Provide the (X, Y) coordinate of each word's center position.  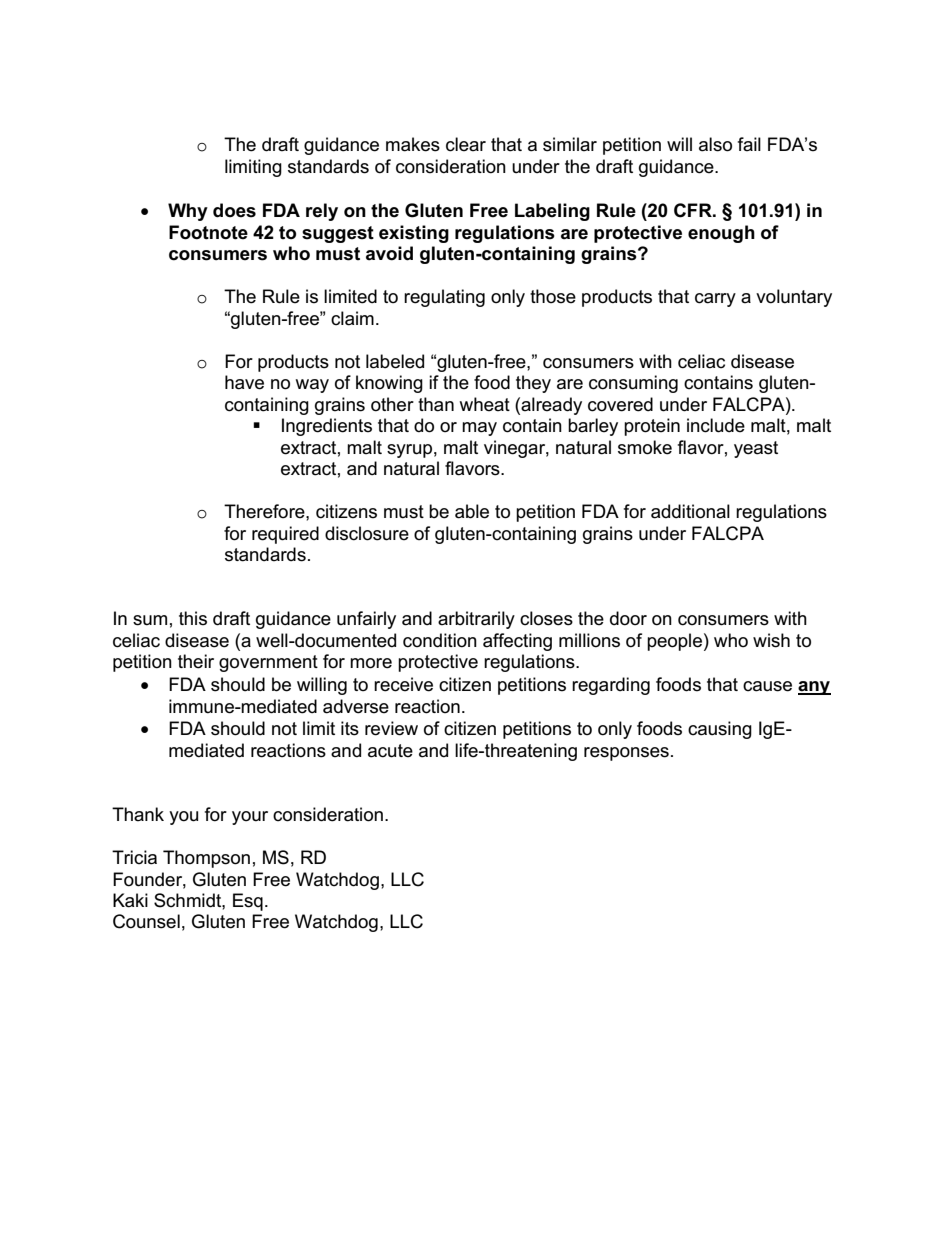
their (196, 661)
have (244, 382)
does (234, 210)
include (716, 425)
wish (771, 640)
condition (440, 640)
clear (466, 144)
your (250, 818)
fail (749, 144)
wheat (484, 404)
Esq (248, 902)
